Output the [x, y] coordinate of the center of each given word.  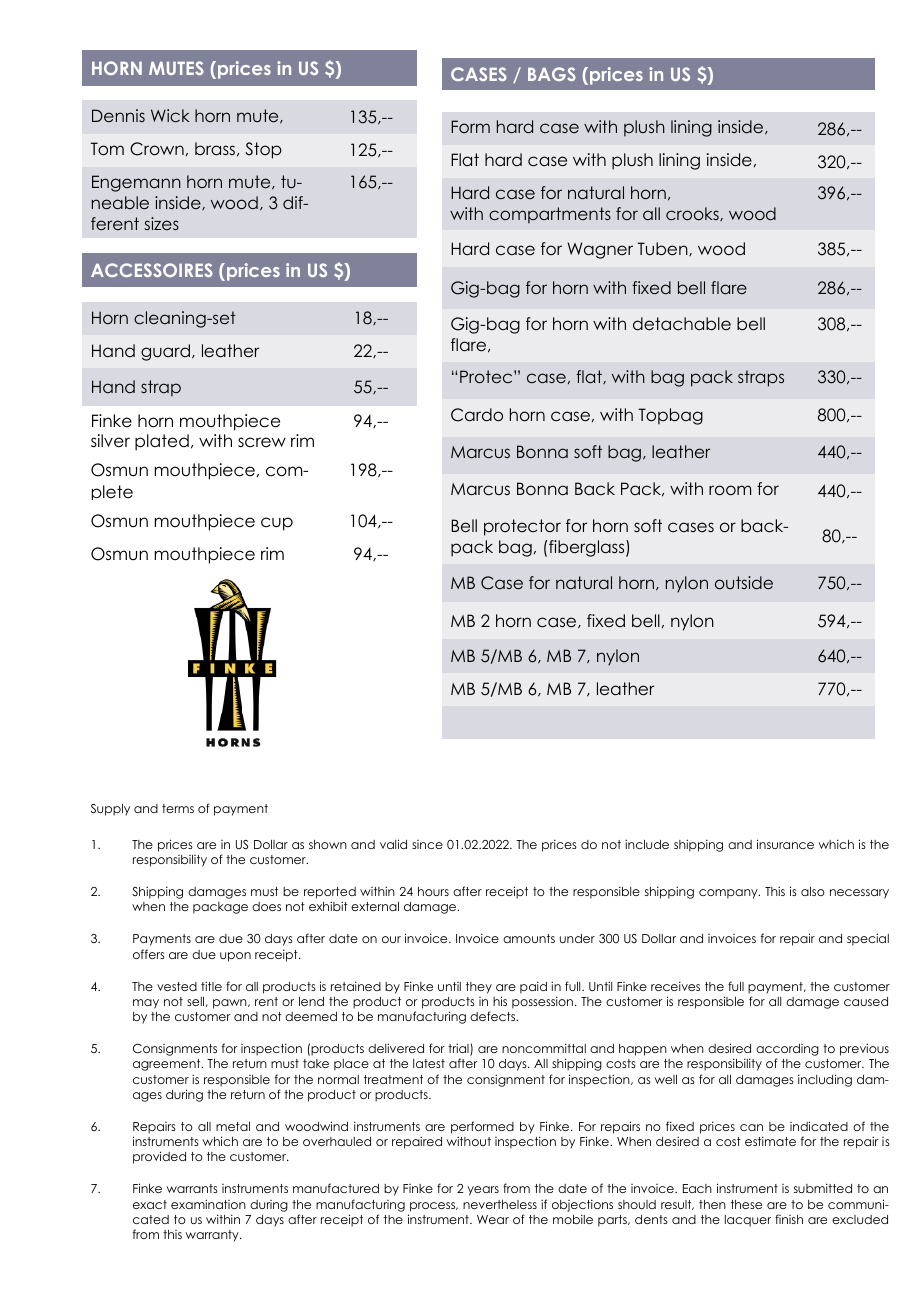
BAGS [552, 74]
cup [277, 524]
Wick [170, 115]
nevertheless [500, 1204]
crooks [693, 214]
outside [744, 582]
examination [208, 1204]
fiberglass [588, 548]
